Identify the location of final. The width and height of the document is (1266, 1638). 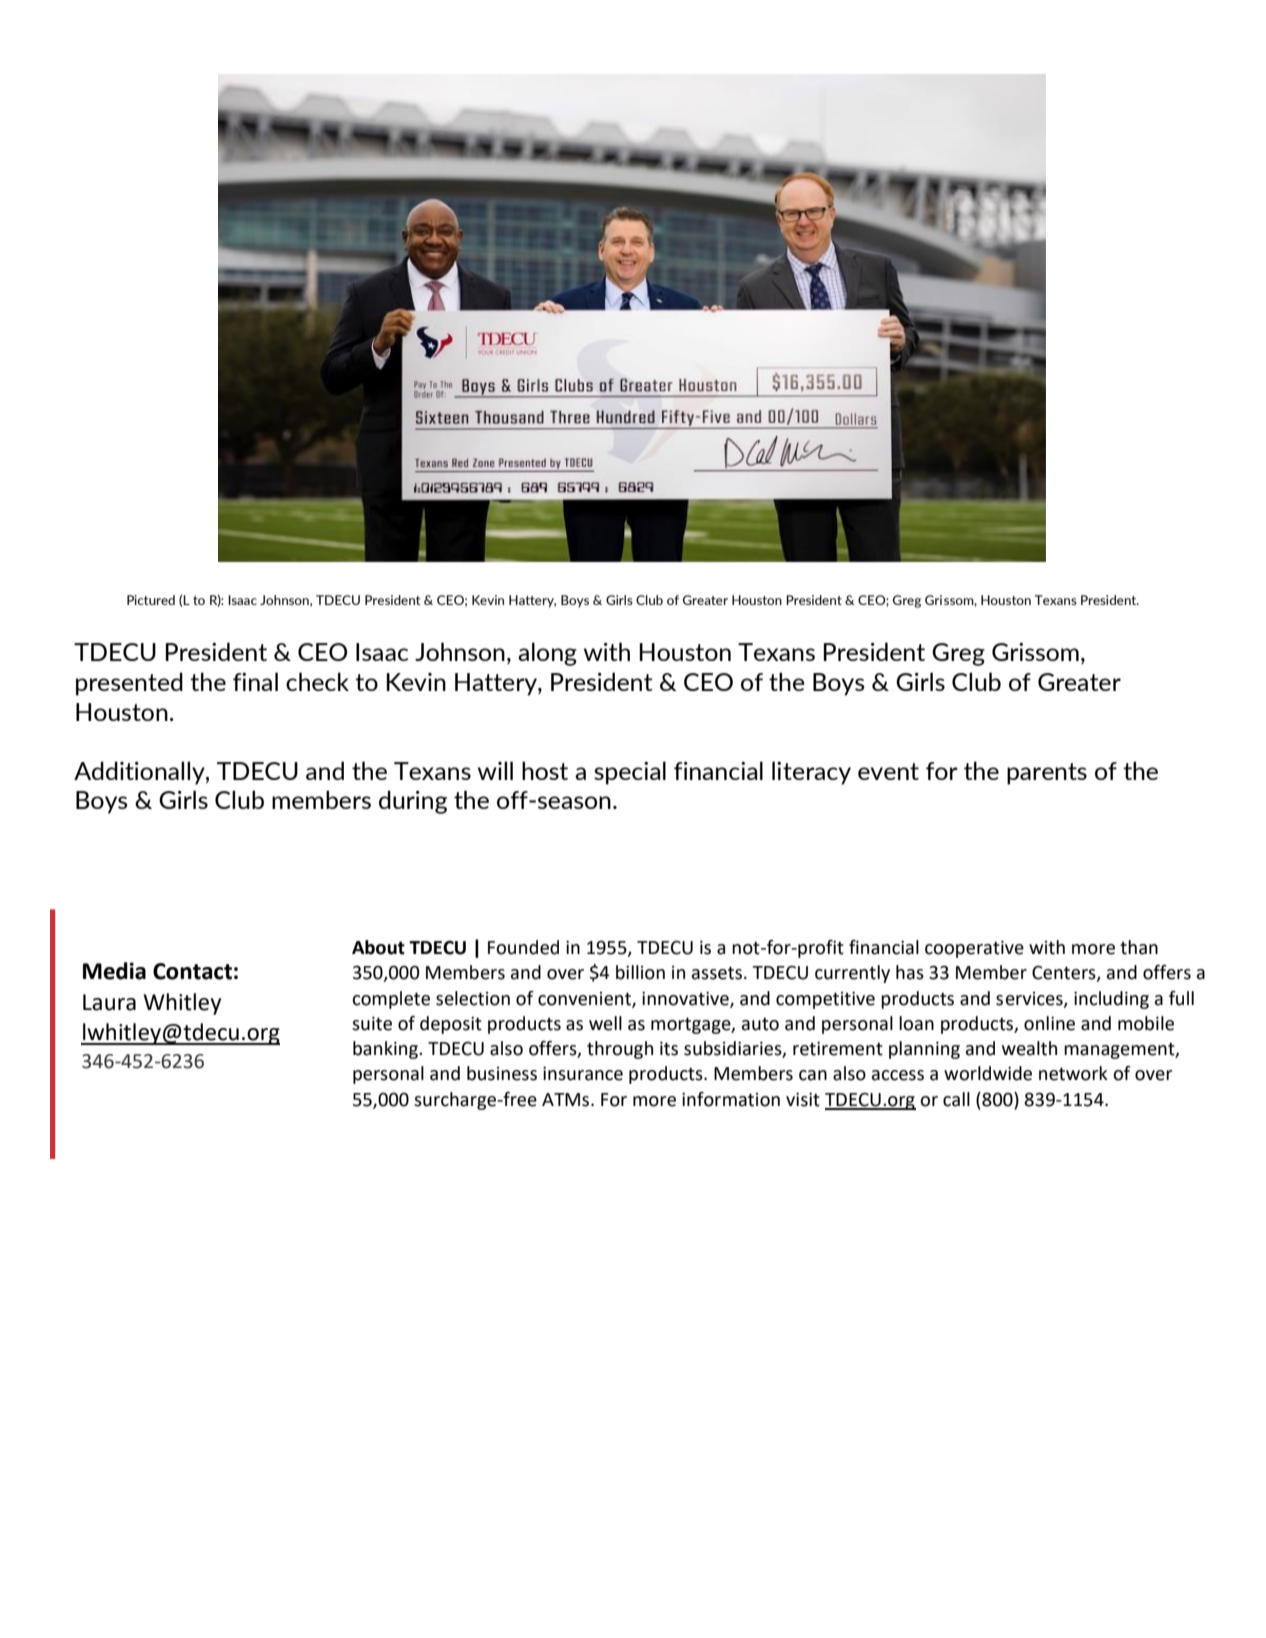
(255, 681).
